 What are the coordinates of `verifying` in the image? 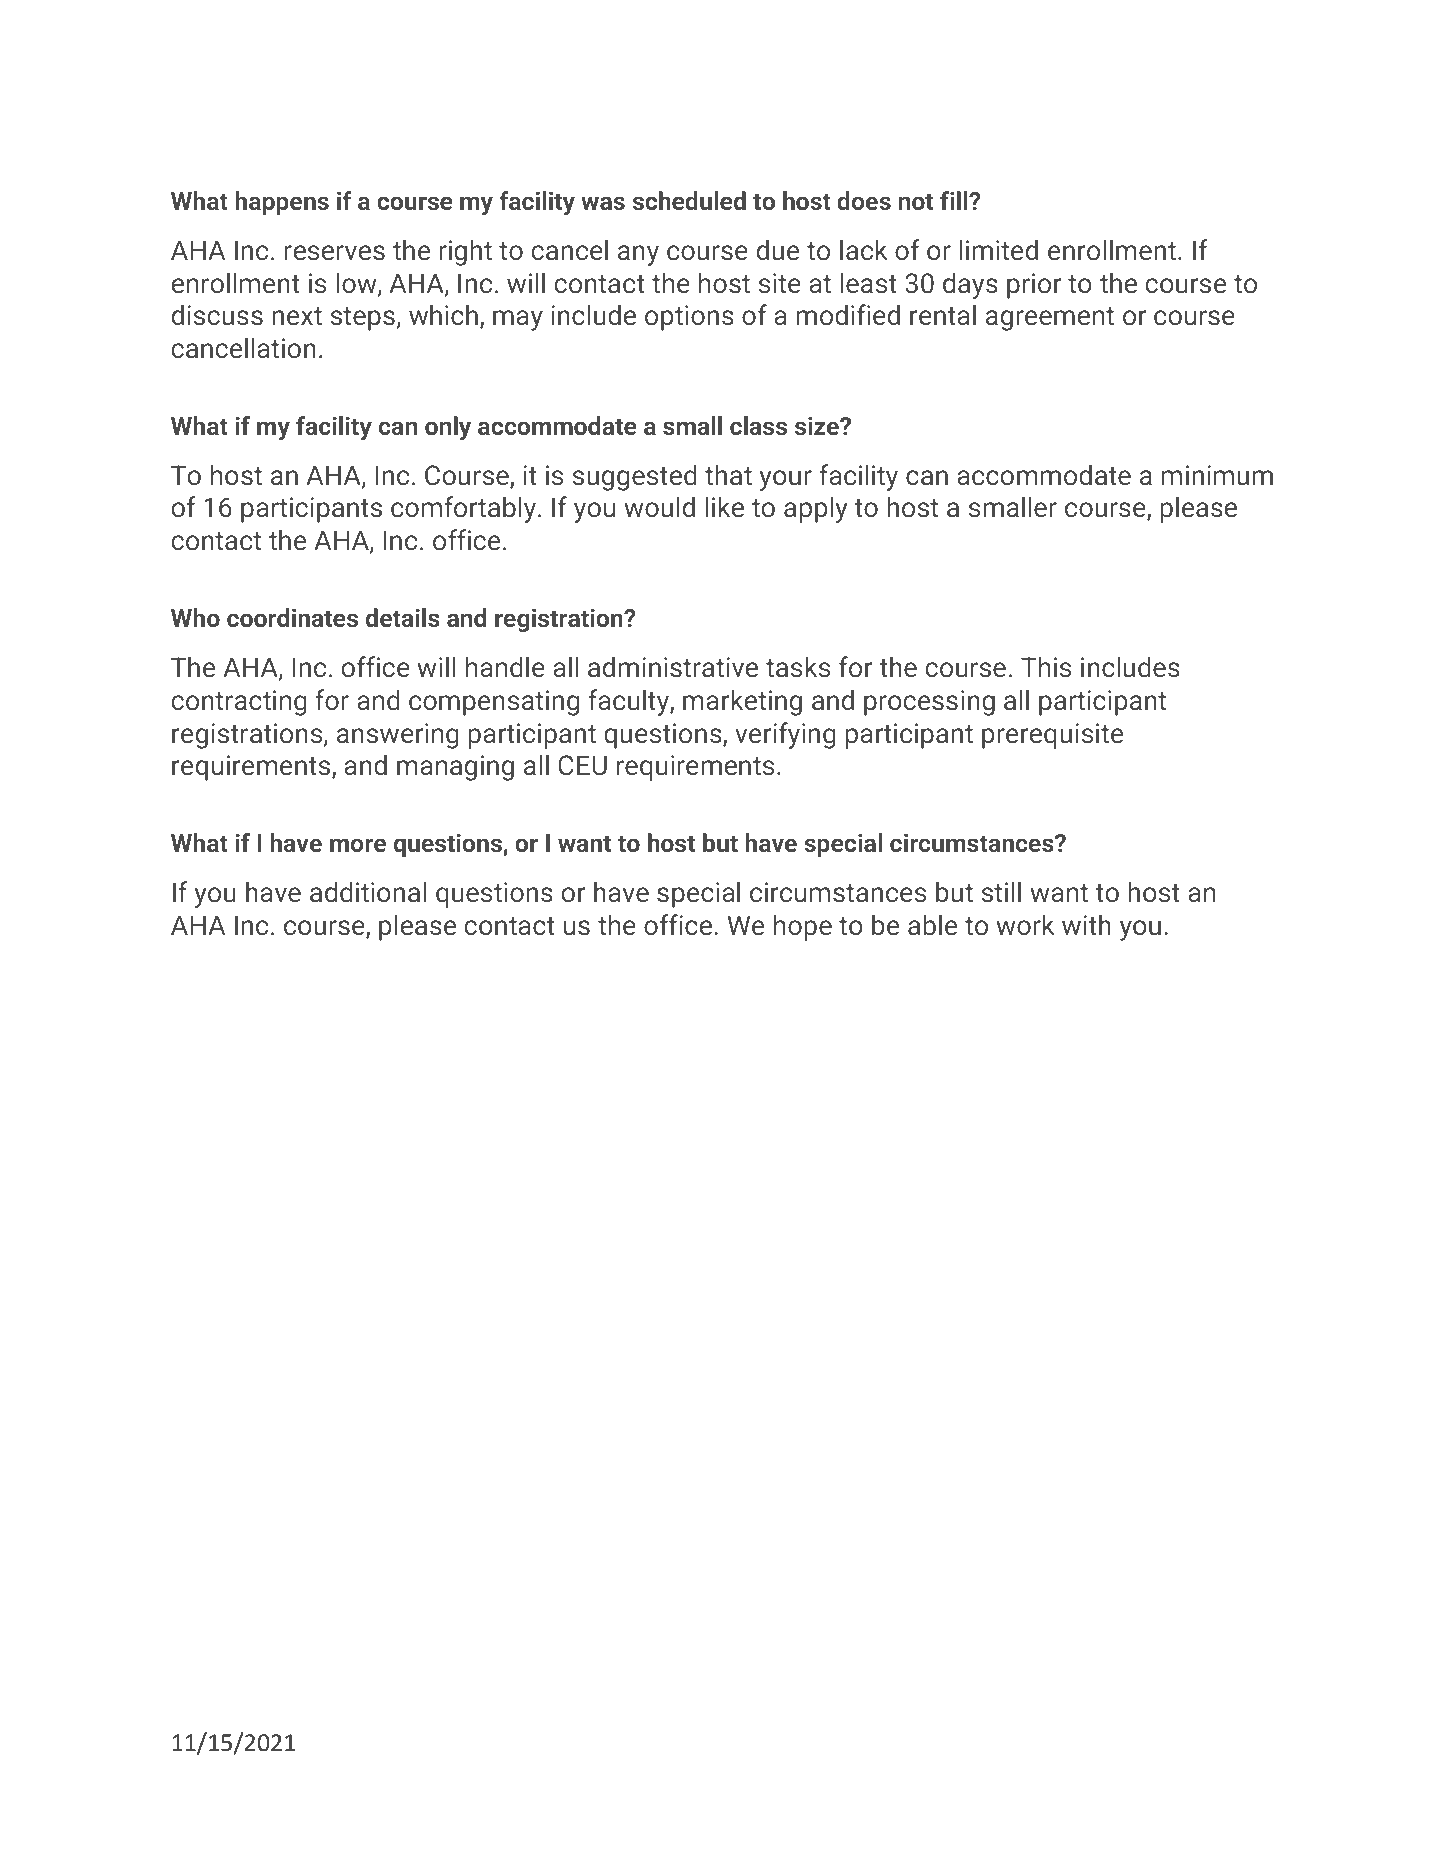 It's located at (785, 735).
